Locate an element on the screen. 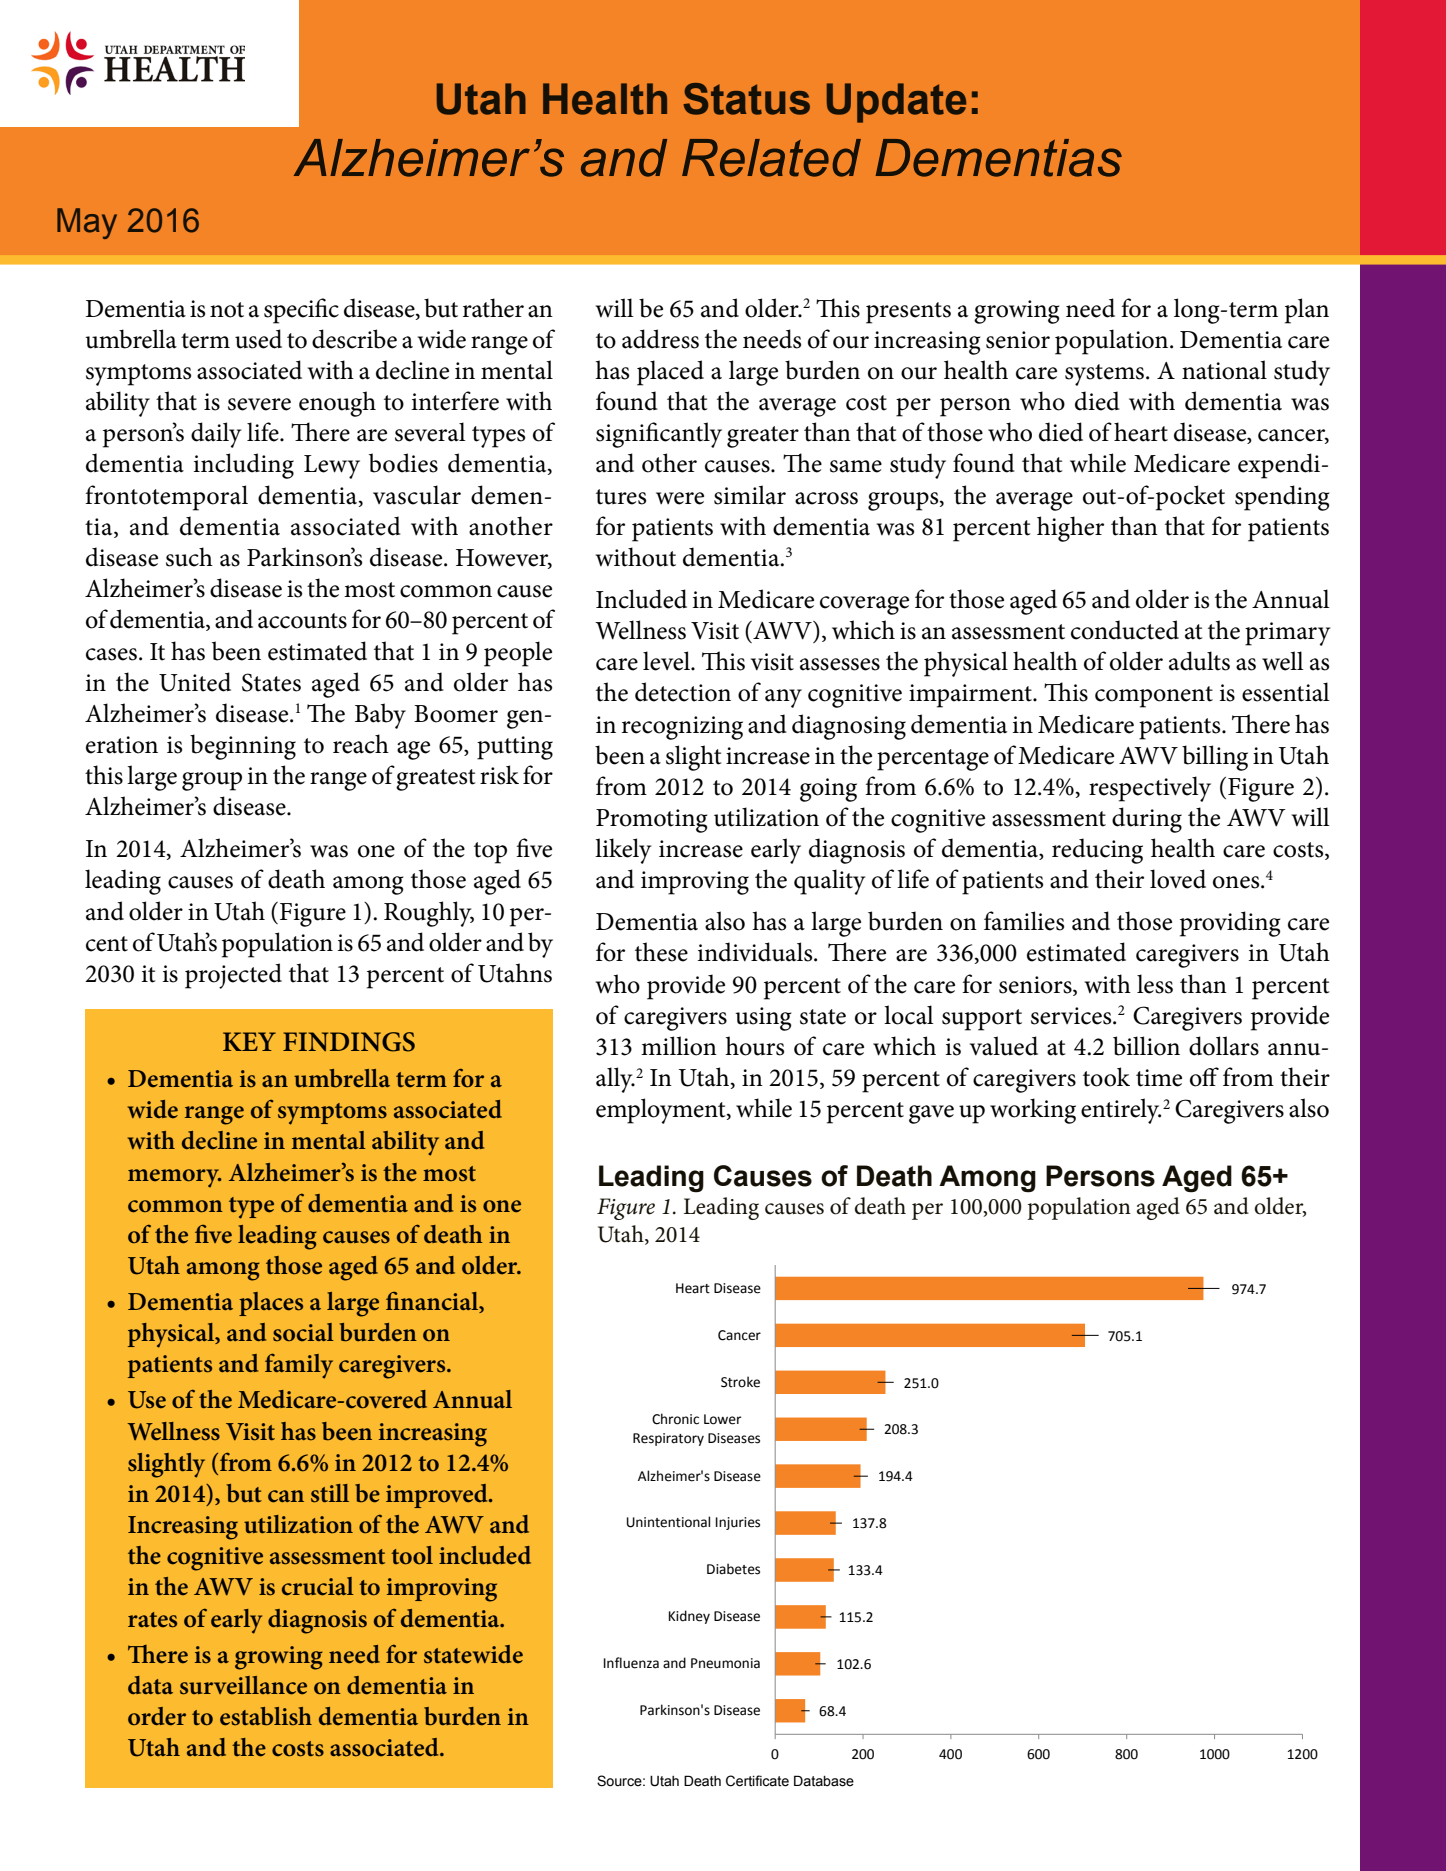  Related is located at coordinates (771, 158).
